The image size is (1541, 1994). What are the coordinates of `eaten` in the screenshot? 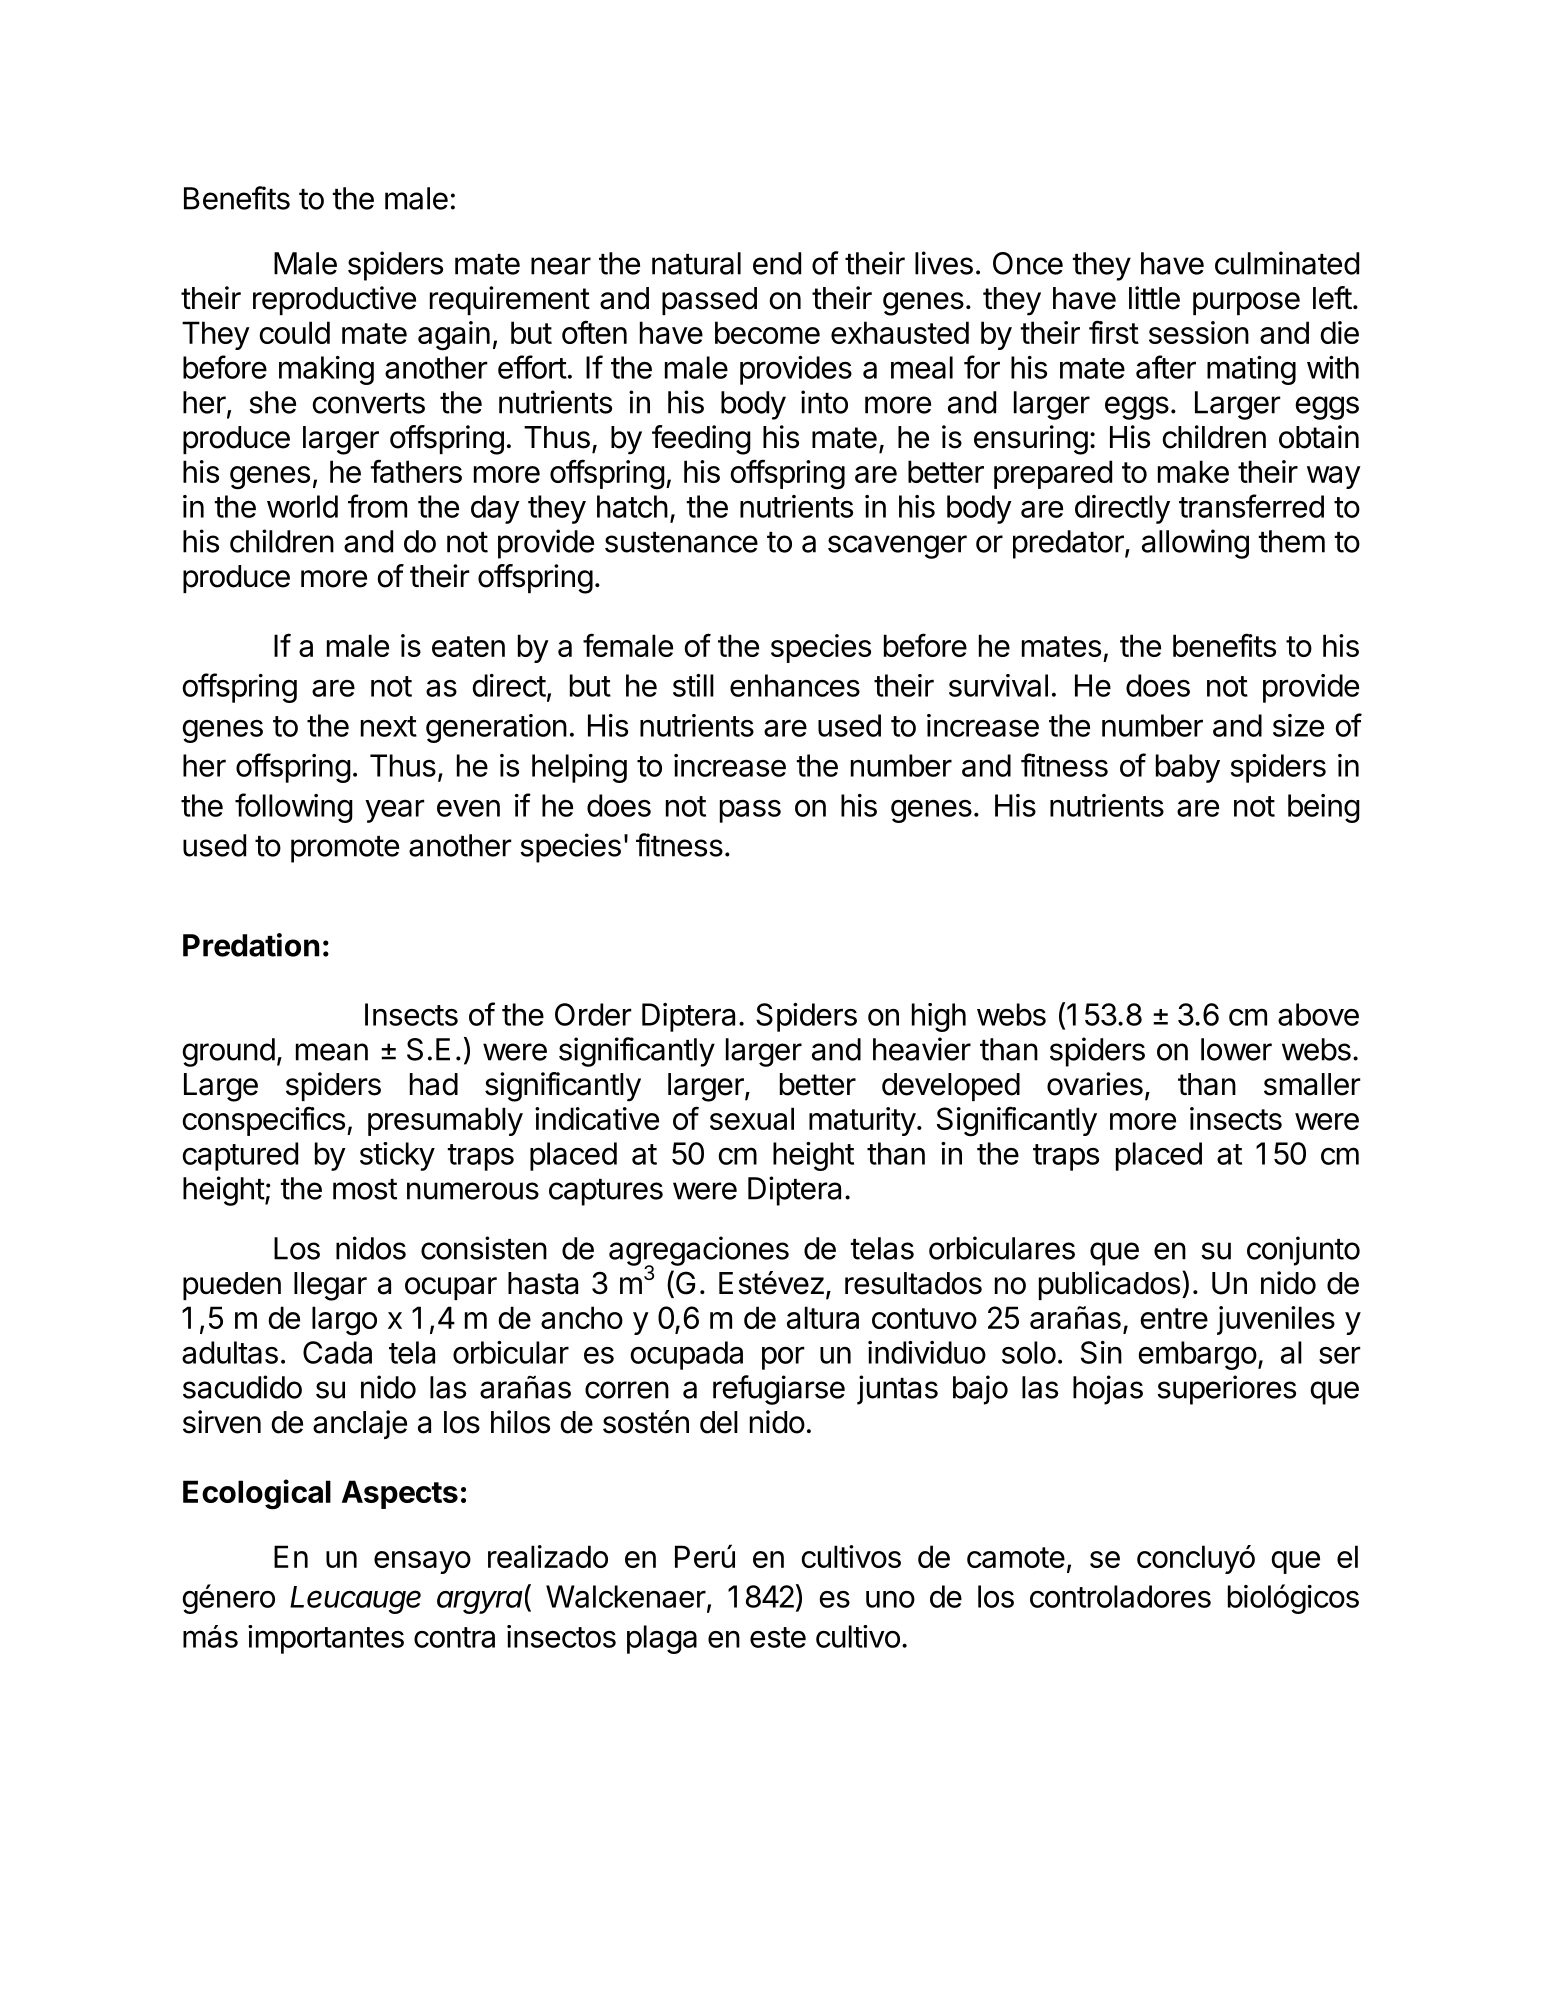 It's located at (468, 646).
